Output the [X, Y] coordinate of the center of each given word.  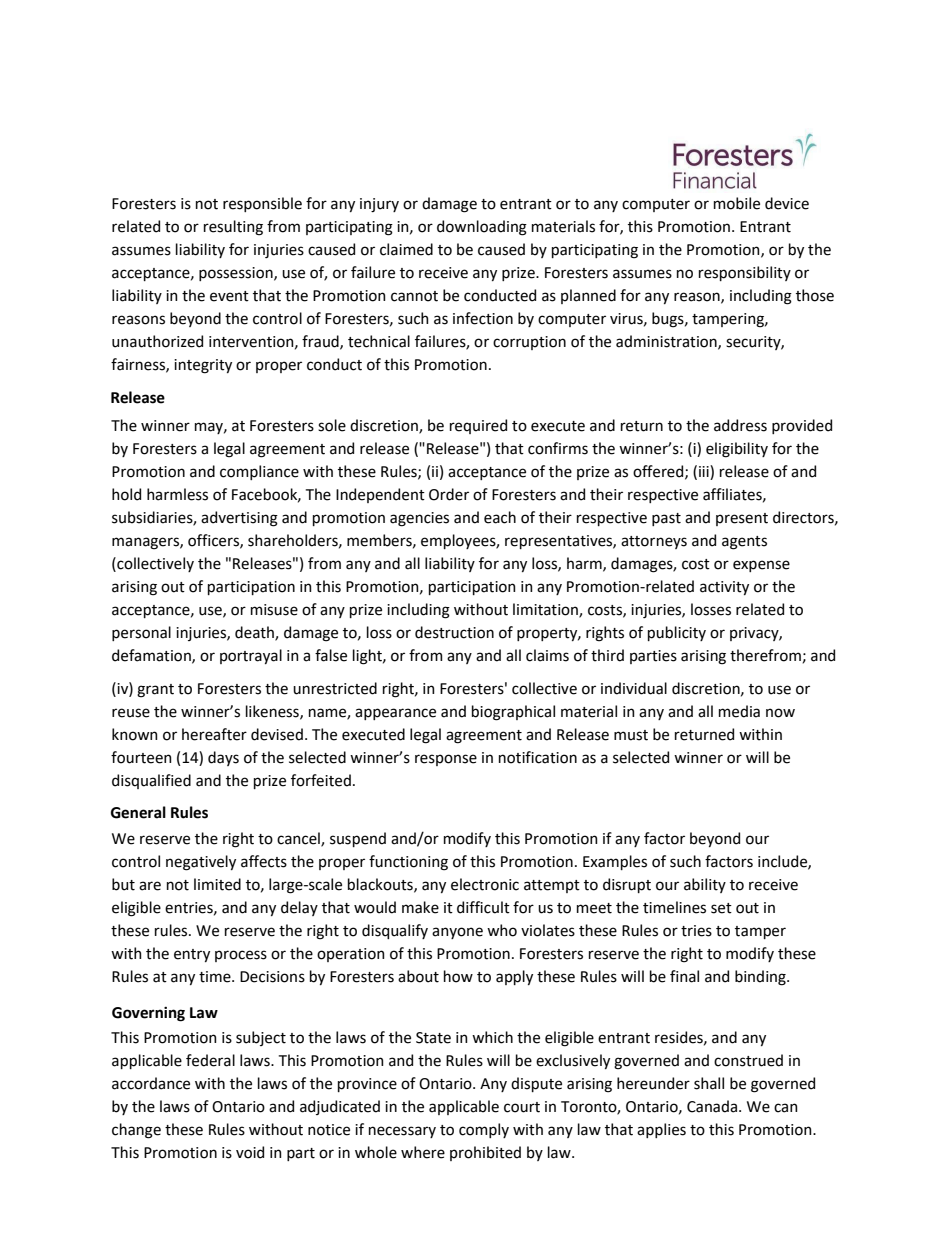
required [478, 426]
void [250, 1152]
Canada [713, 1106]
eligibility [737, 450]
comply [484, 1130]
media [739, 711]
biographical [513, 713]
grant [155, 691]
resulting [233, 228]
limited [217, 884]
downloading [482, 228]
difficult [483, 907]
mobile [737, 203]
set [721, 908]
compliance [259, 472]
